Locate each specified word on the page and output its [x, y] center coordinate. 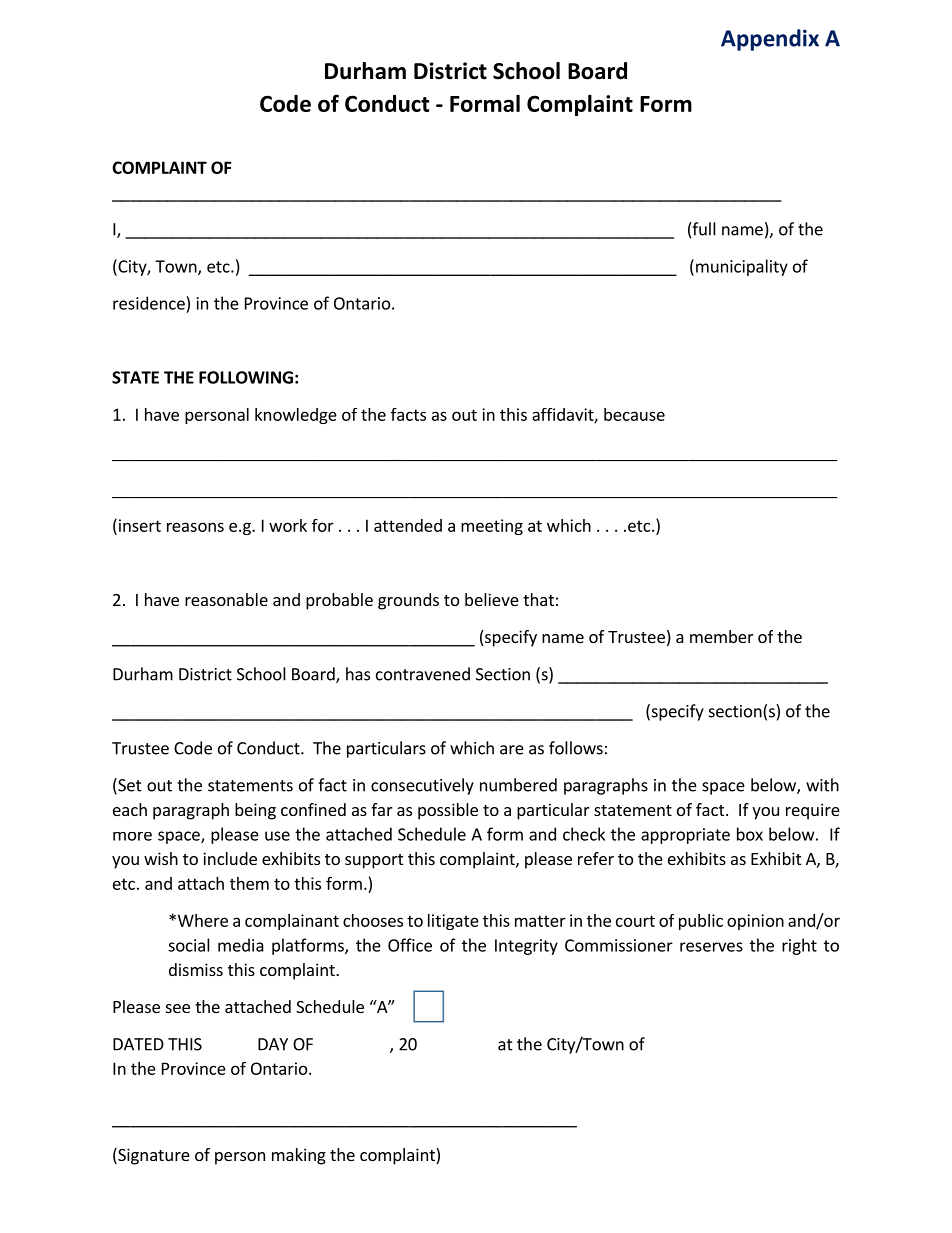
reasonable [226, 599]
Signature [153, 1156]
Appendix [770, 40]
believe [492, 599]
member [722, 636]
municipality [742, 267]
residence [149, 303]
